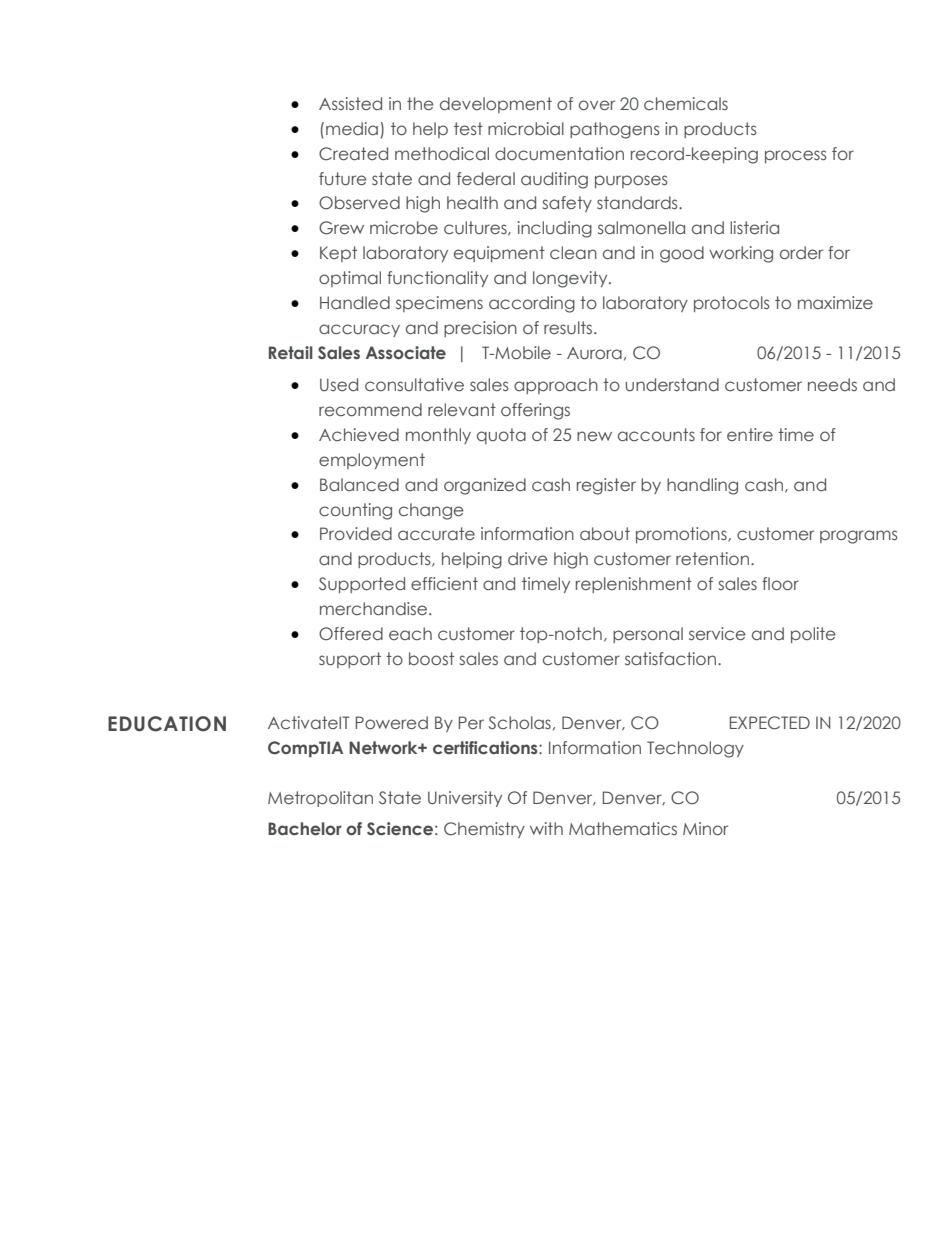 The image size is (952, 1233). Describe the element at coordinates (305, 829) in the page. I see `Bachelor` at that location.
